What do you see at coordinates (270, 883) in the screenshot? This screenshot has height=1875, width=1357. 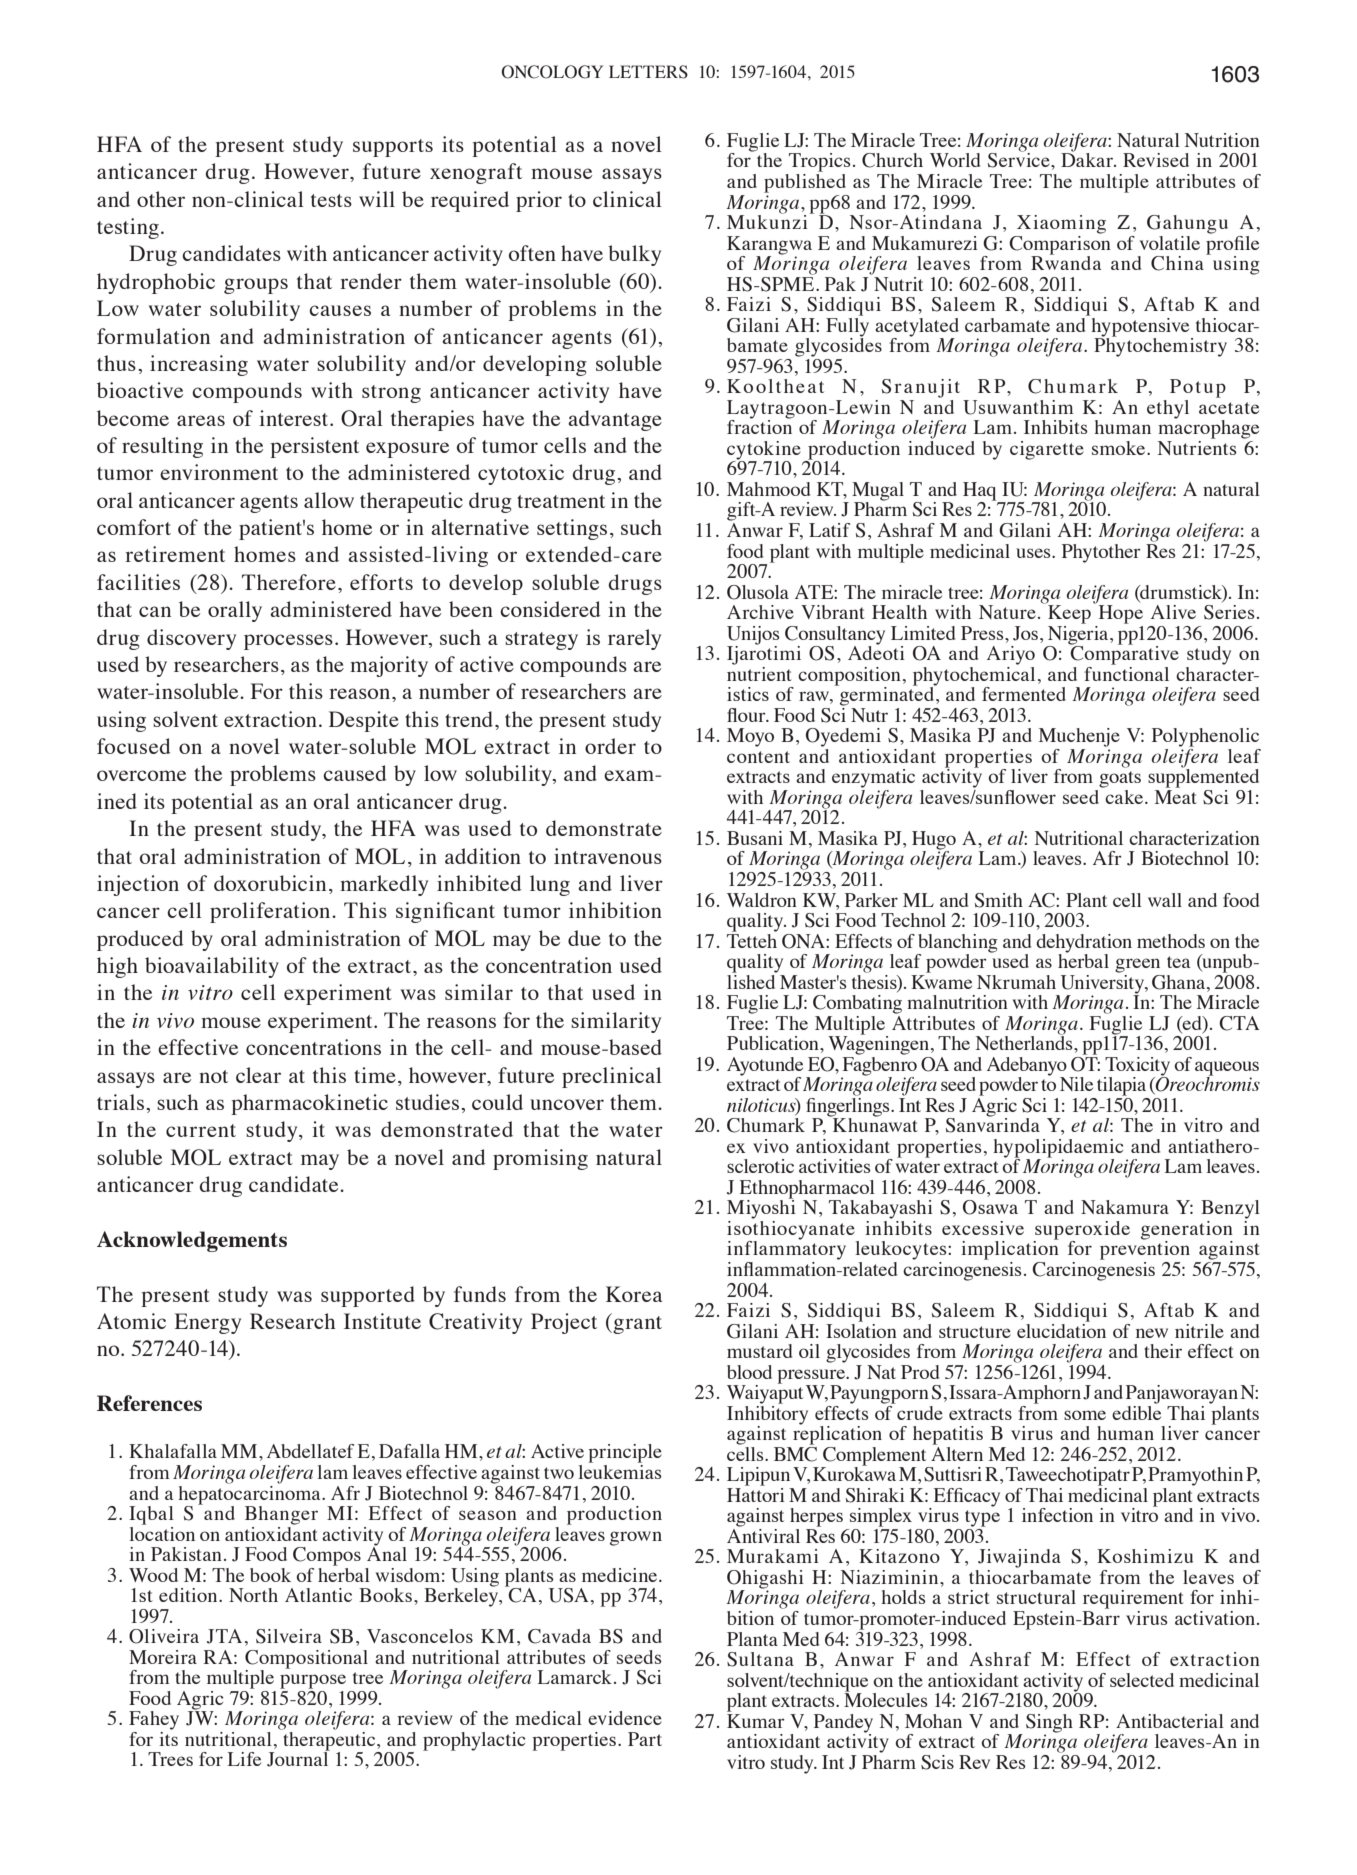 I see `doxorubicin` at bounding box center [270, 883].
